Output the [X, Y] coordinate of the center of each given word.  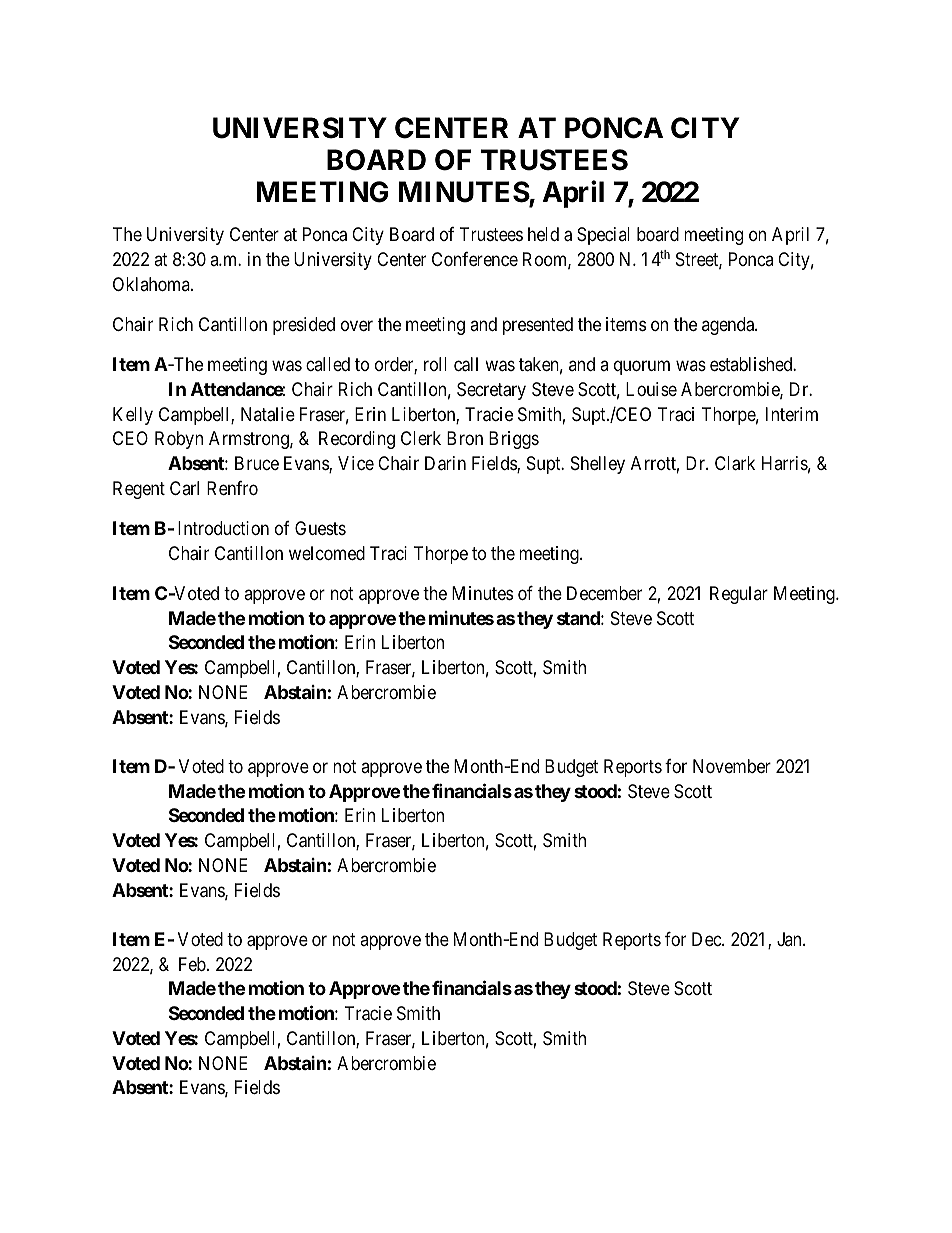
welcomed [327, 553]
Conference [475, 259]
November [732, 766]
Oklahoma [152, 284]
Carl [184, 488]
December [604, 593]
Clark [735, 463]
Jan [790, 939]
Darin [445, 463]
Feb [193, 964]
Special [603, 236]
